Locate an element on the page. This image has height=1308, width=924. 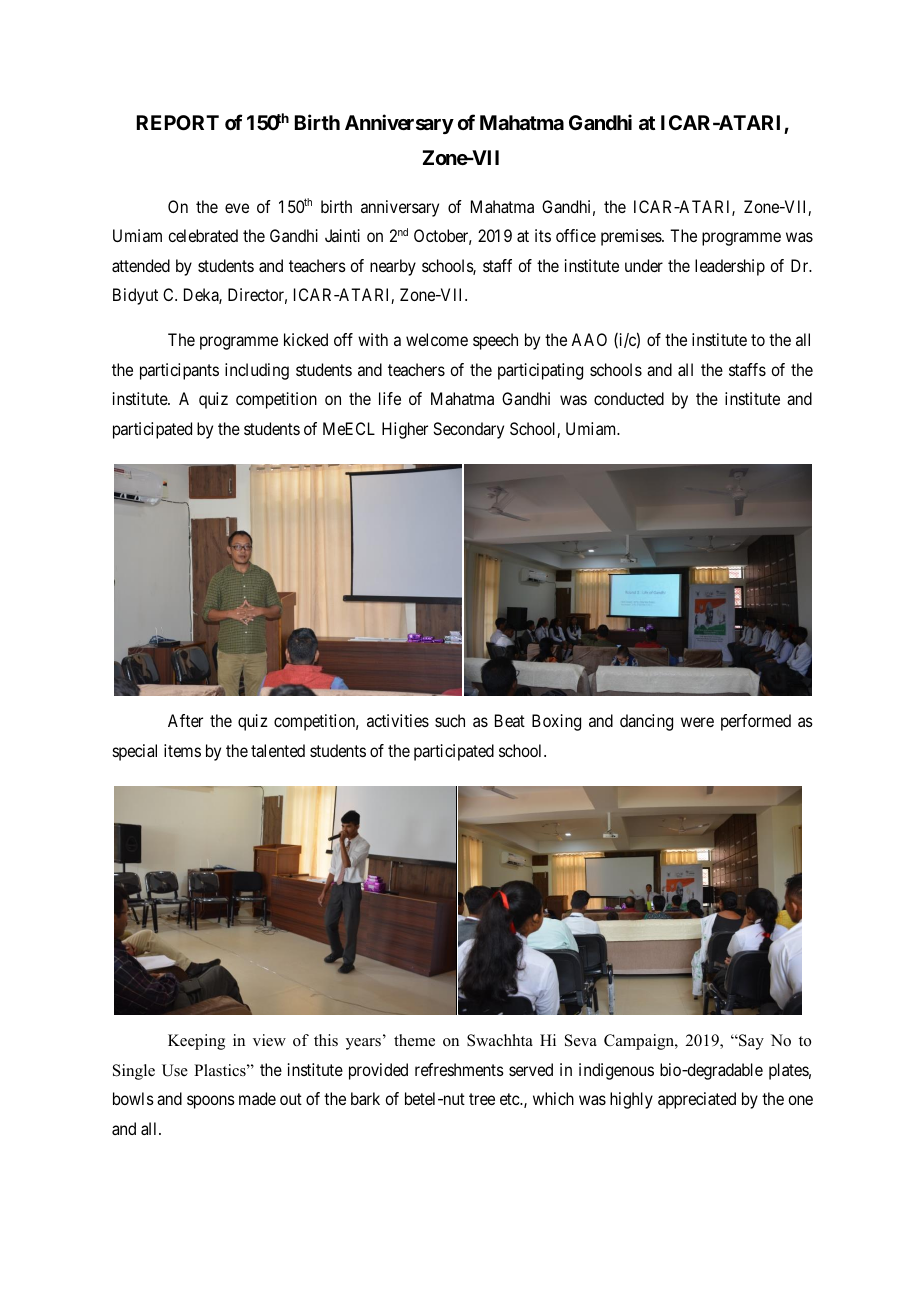
REPORT is located at coordinates (178, 122).
